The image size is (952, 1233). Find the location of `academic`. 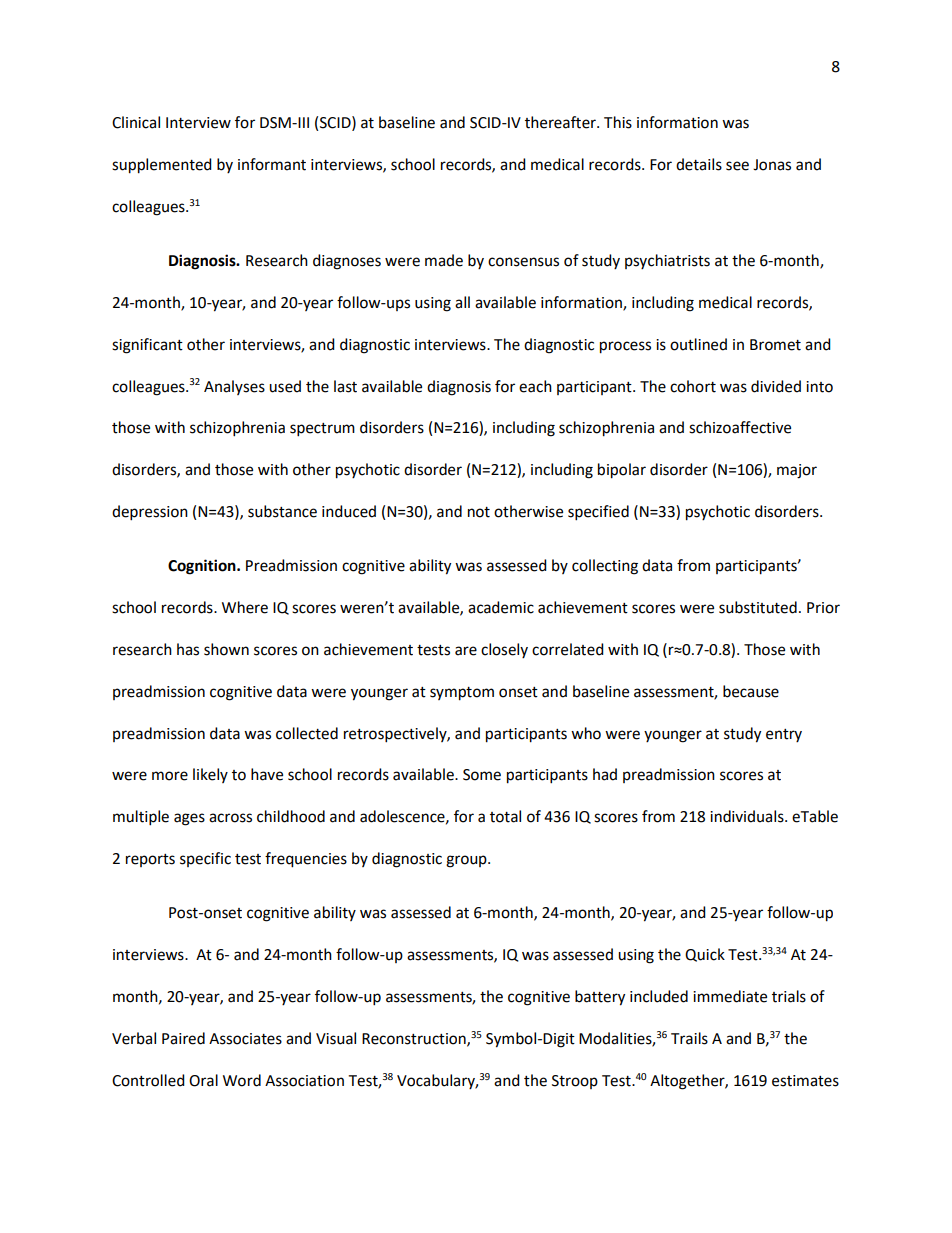

academic is located at coordinates (501, 607).
